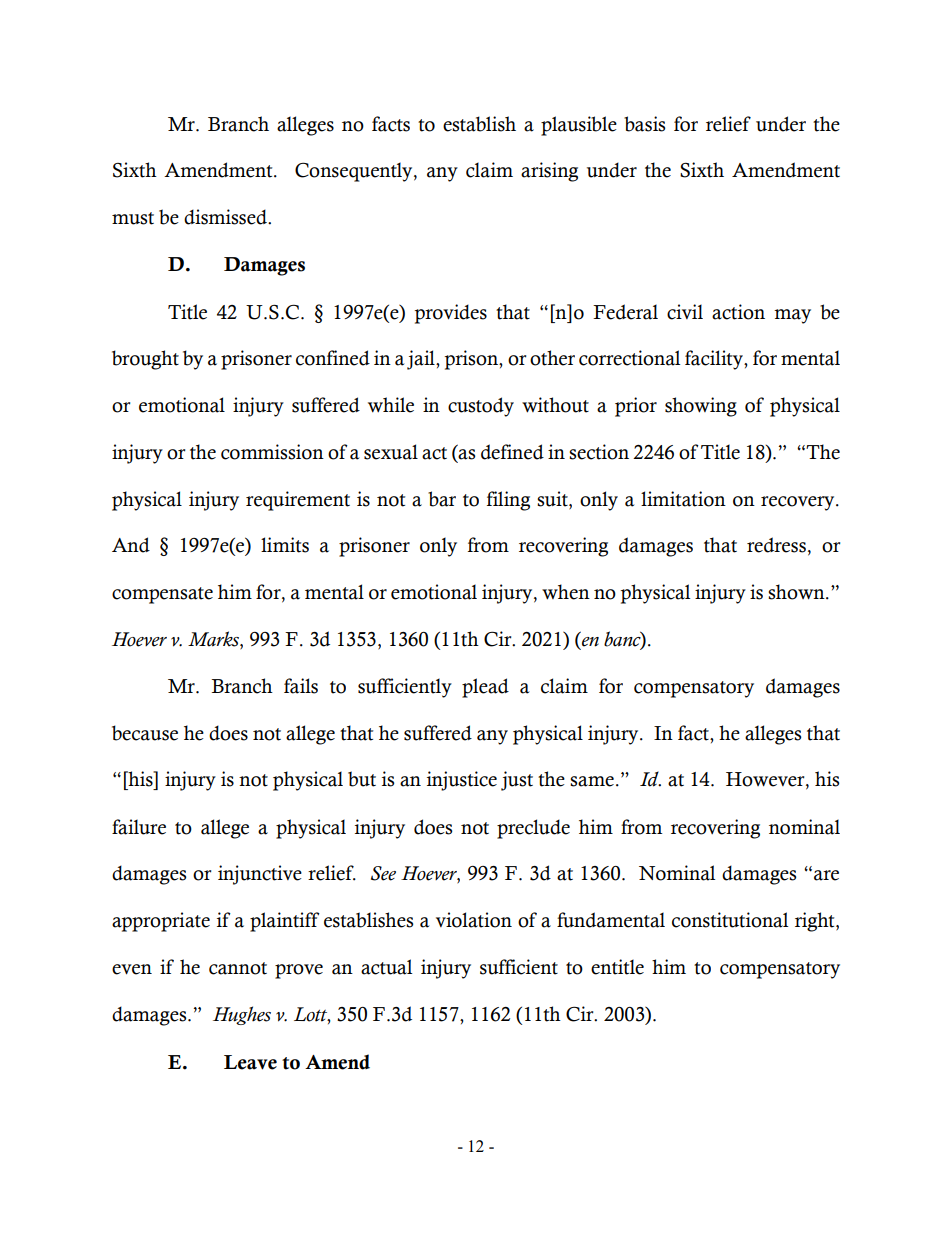 The image size is (952, 1233). Describe the element at coordinates (644, 124) in the screenshot. I see `basis` at that location.
